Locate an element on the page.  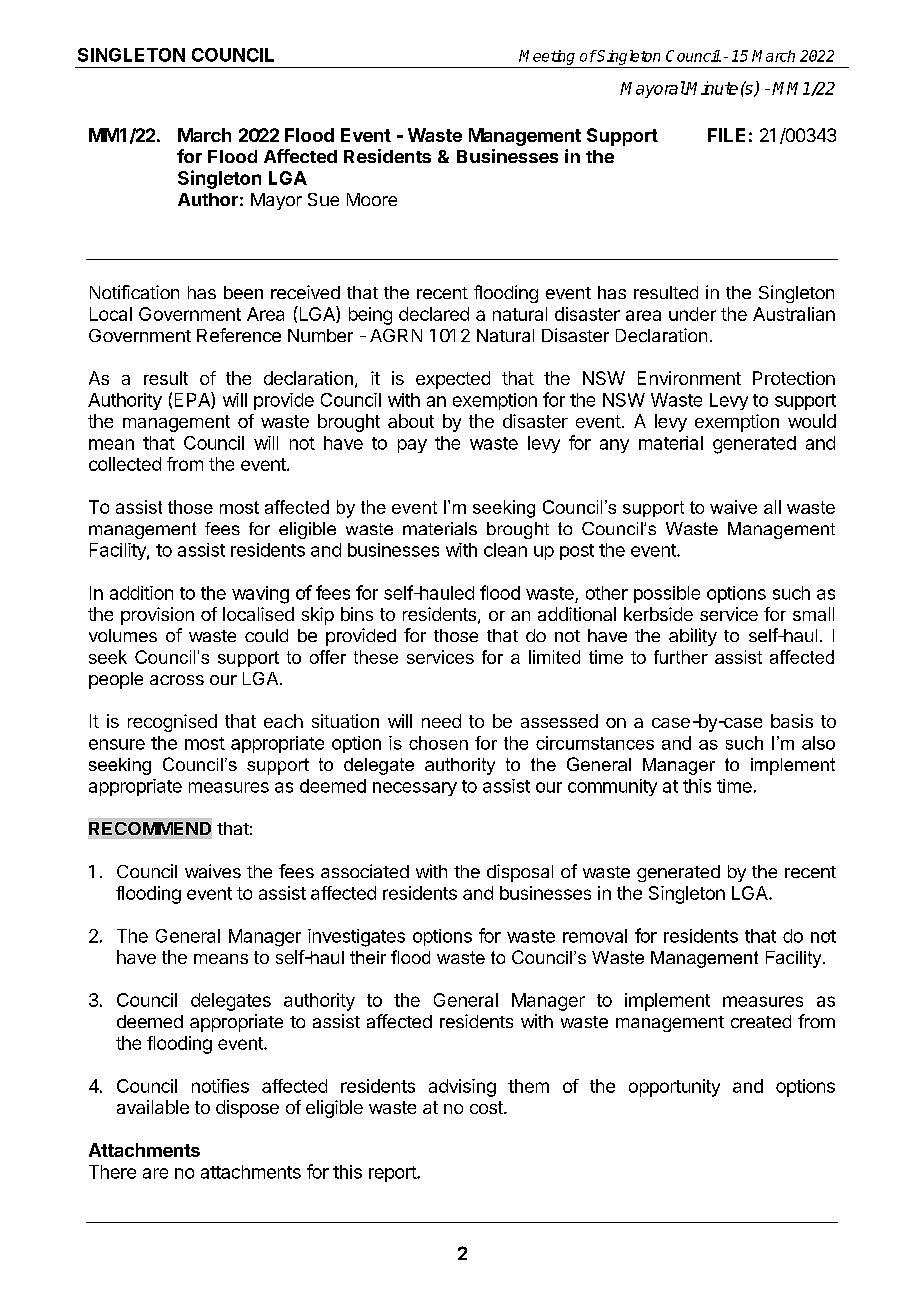
clean is located at coordinates (505, 550).
